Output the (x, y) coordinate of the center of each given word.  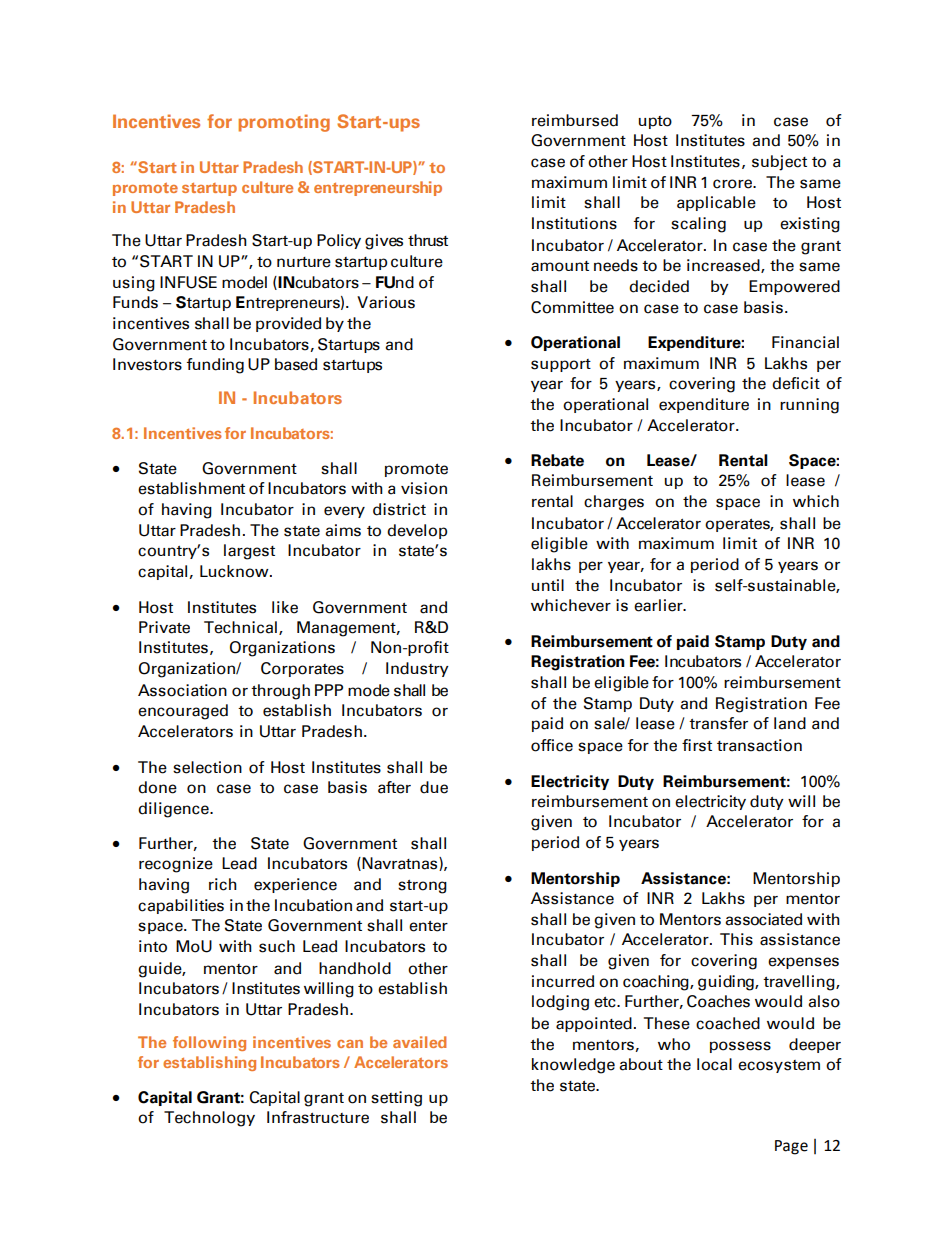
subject (779, 163)
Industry (417, 669)
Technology (209, 1119)
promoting (284, 123)
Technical (240, 627)
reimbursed (575, 120)
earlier (659, 605)
